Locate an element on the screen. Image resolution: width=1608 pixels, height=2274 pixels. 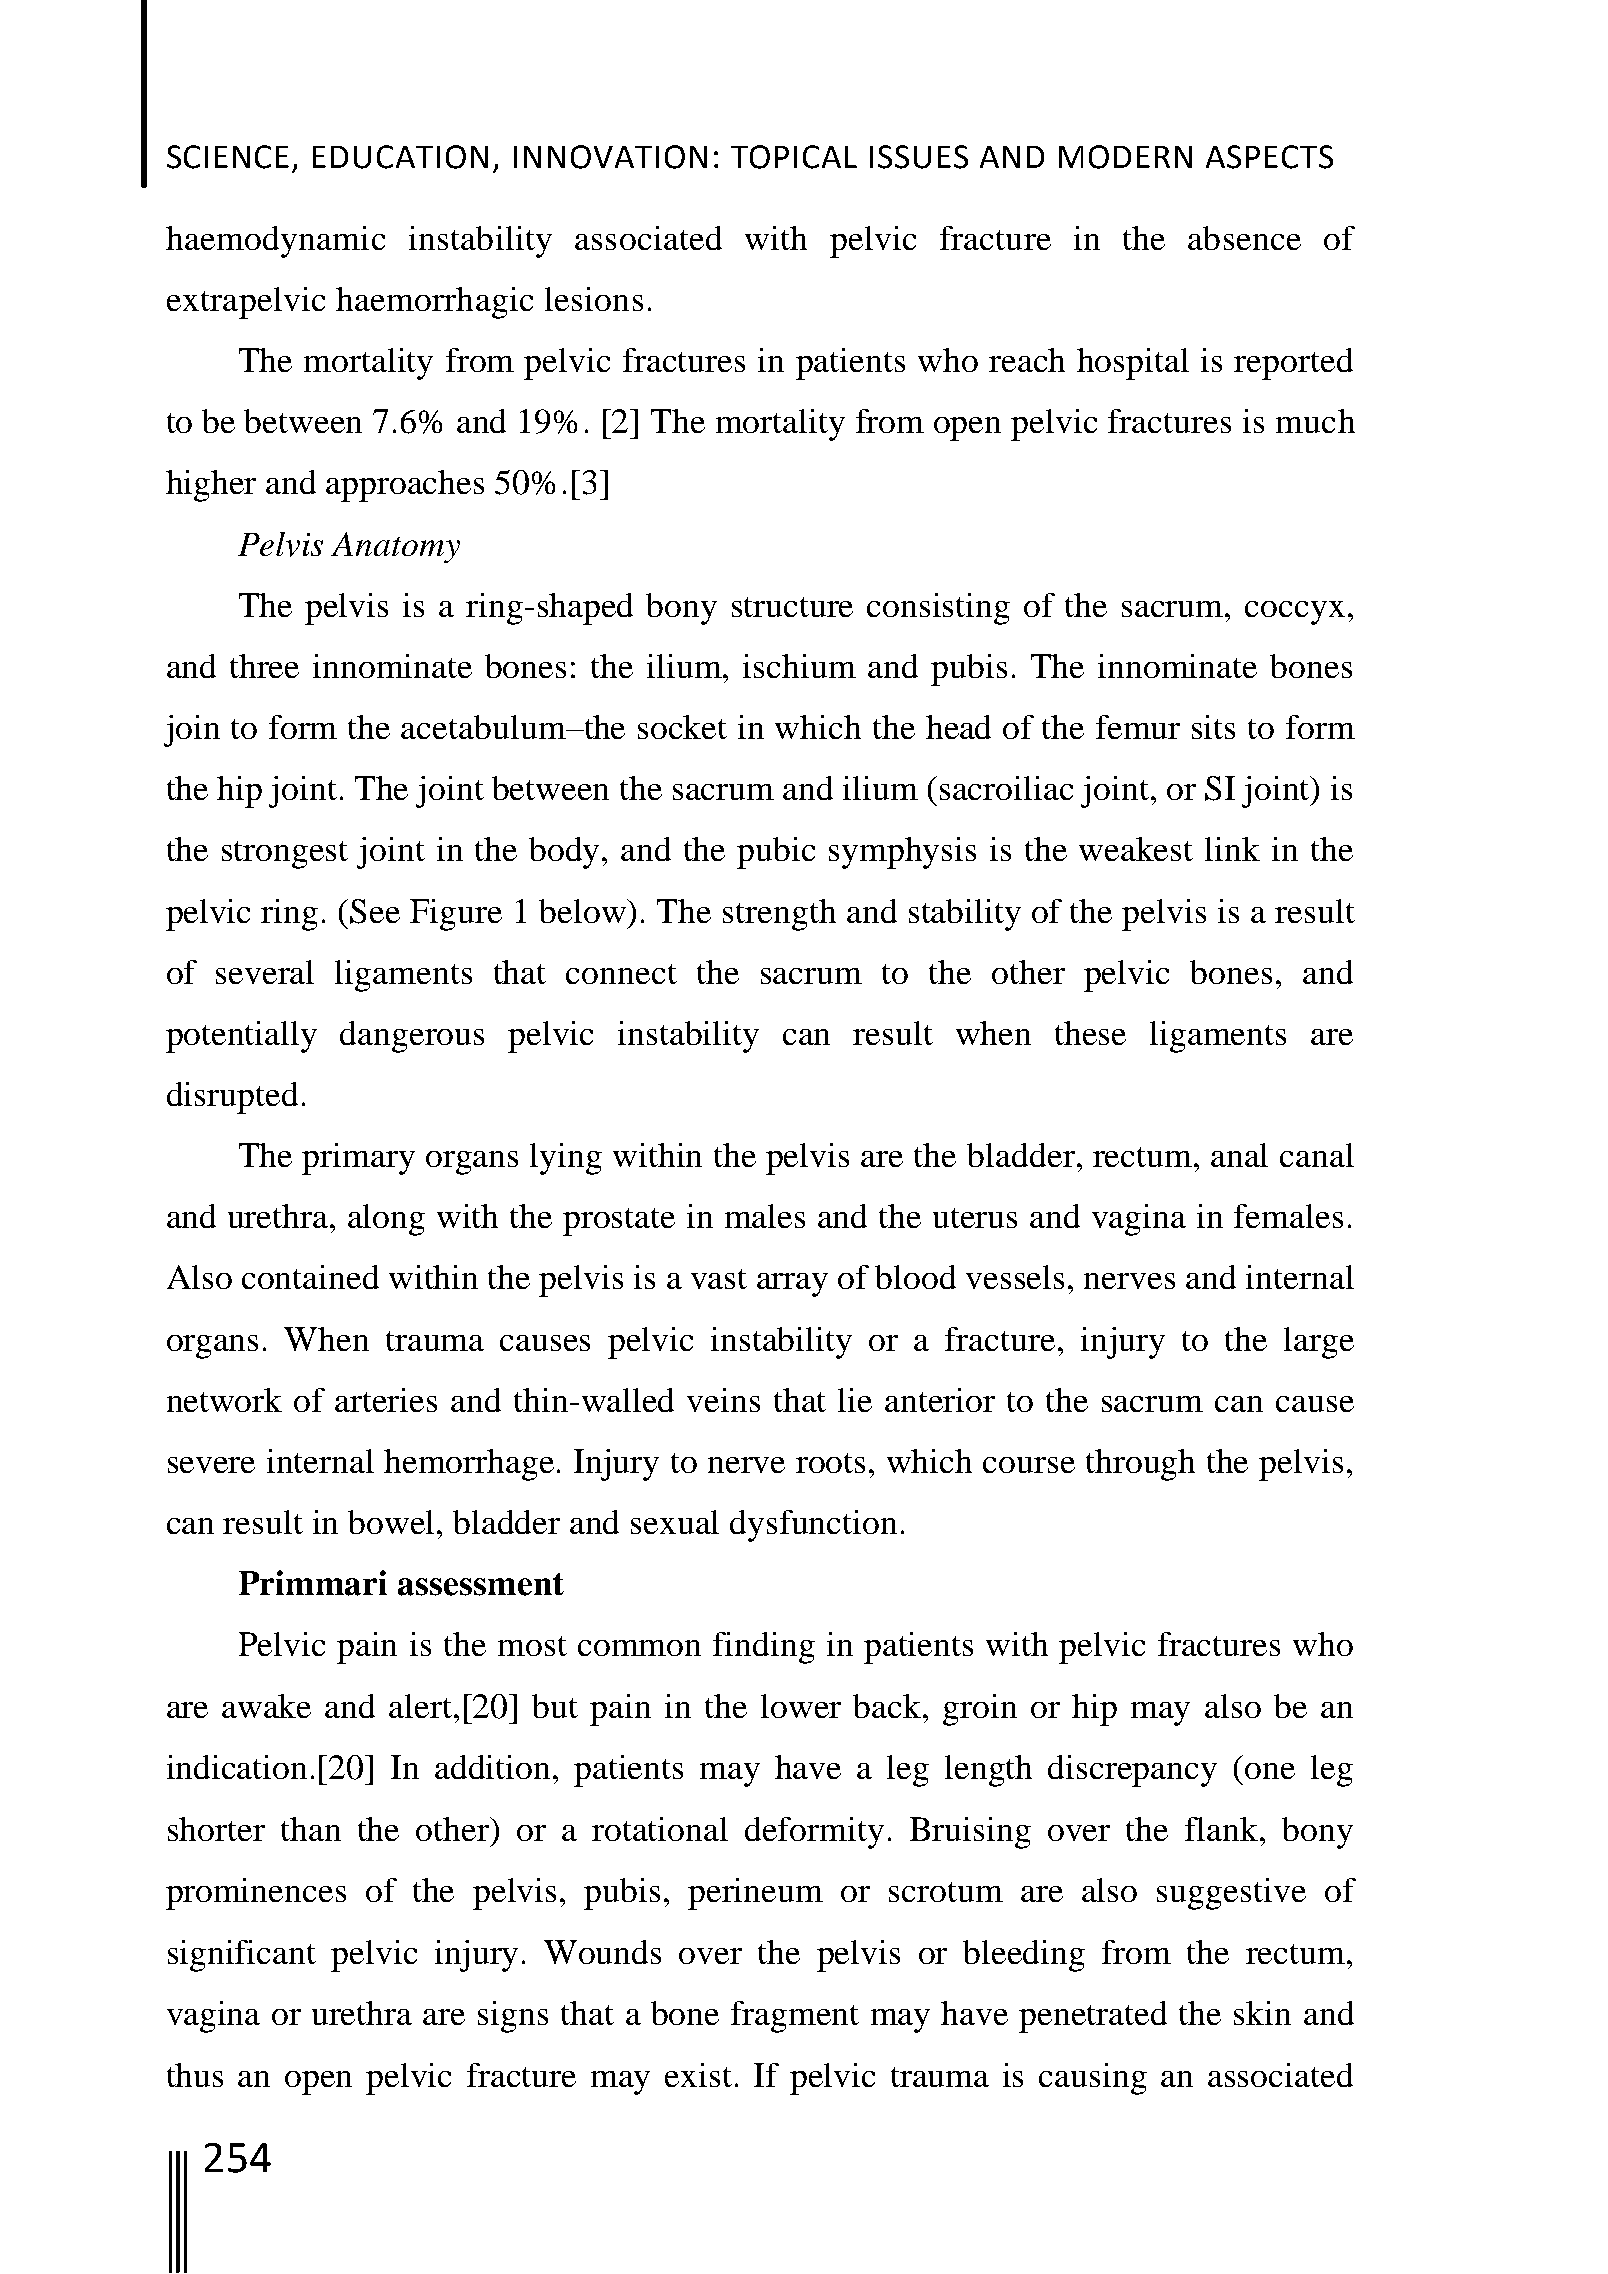
contained is located at coordinates (310, 1277).
